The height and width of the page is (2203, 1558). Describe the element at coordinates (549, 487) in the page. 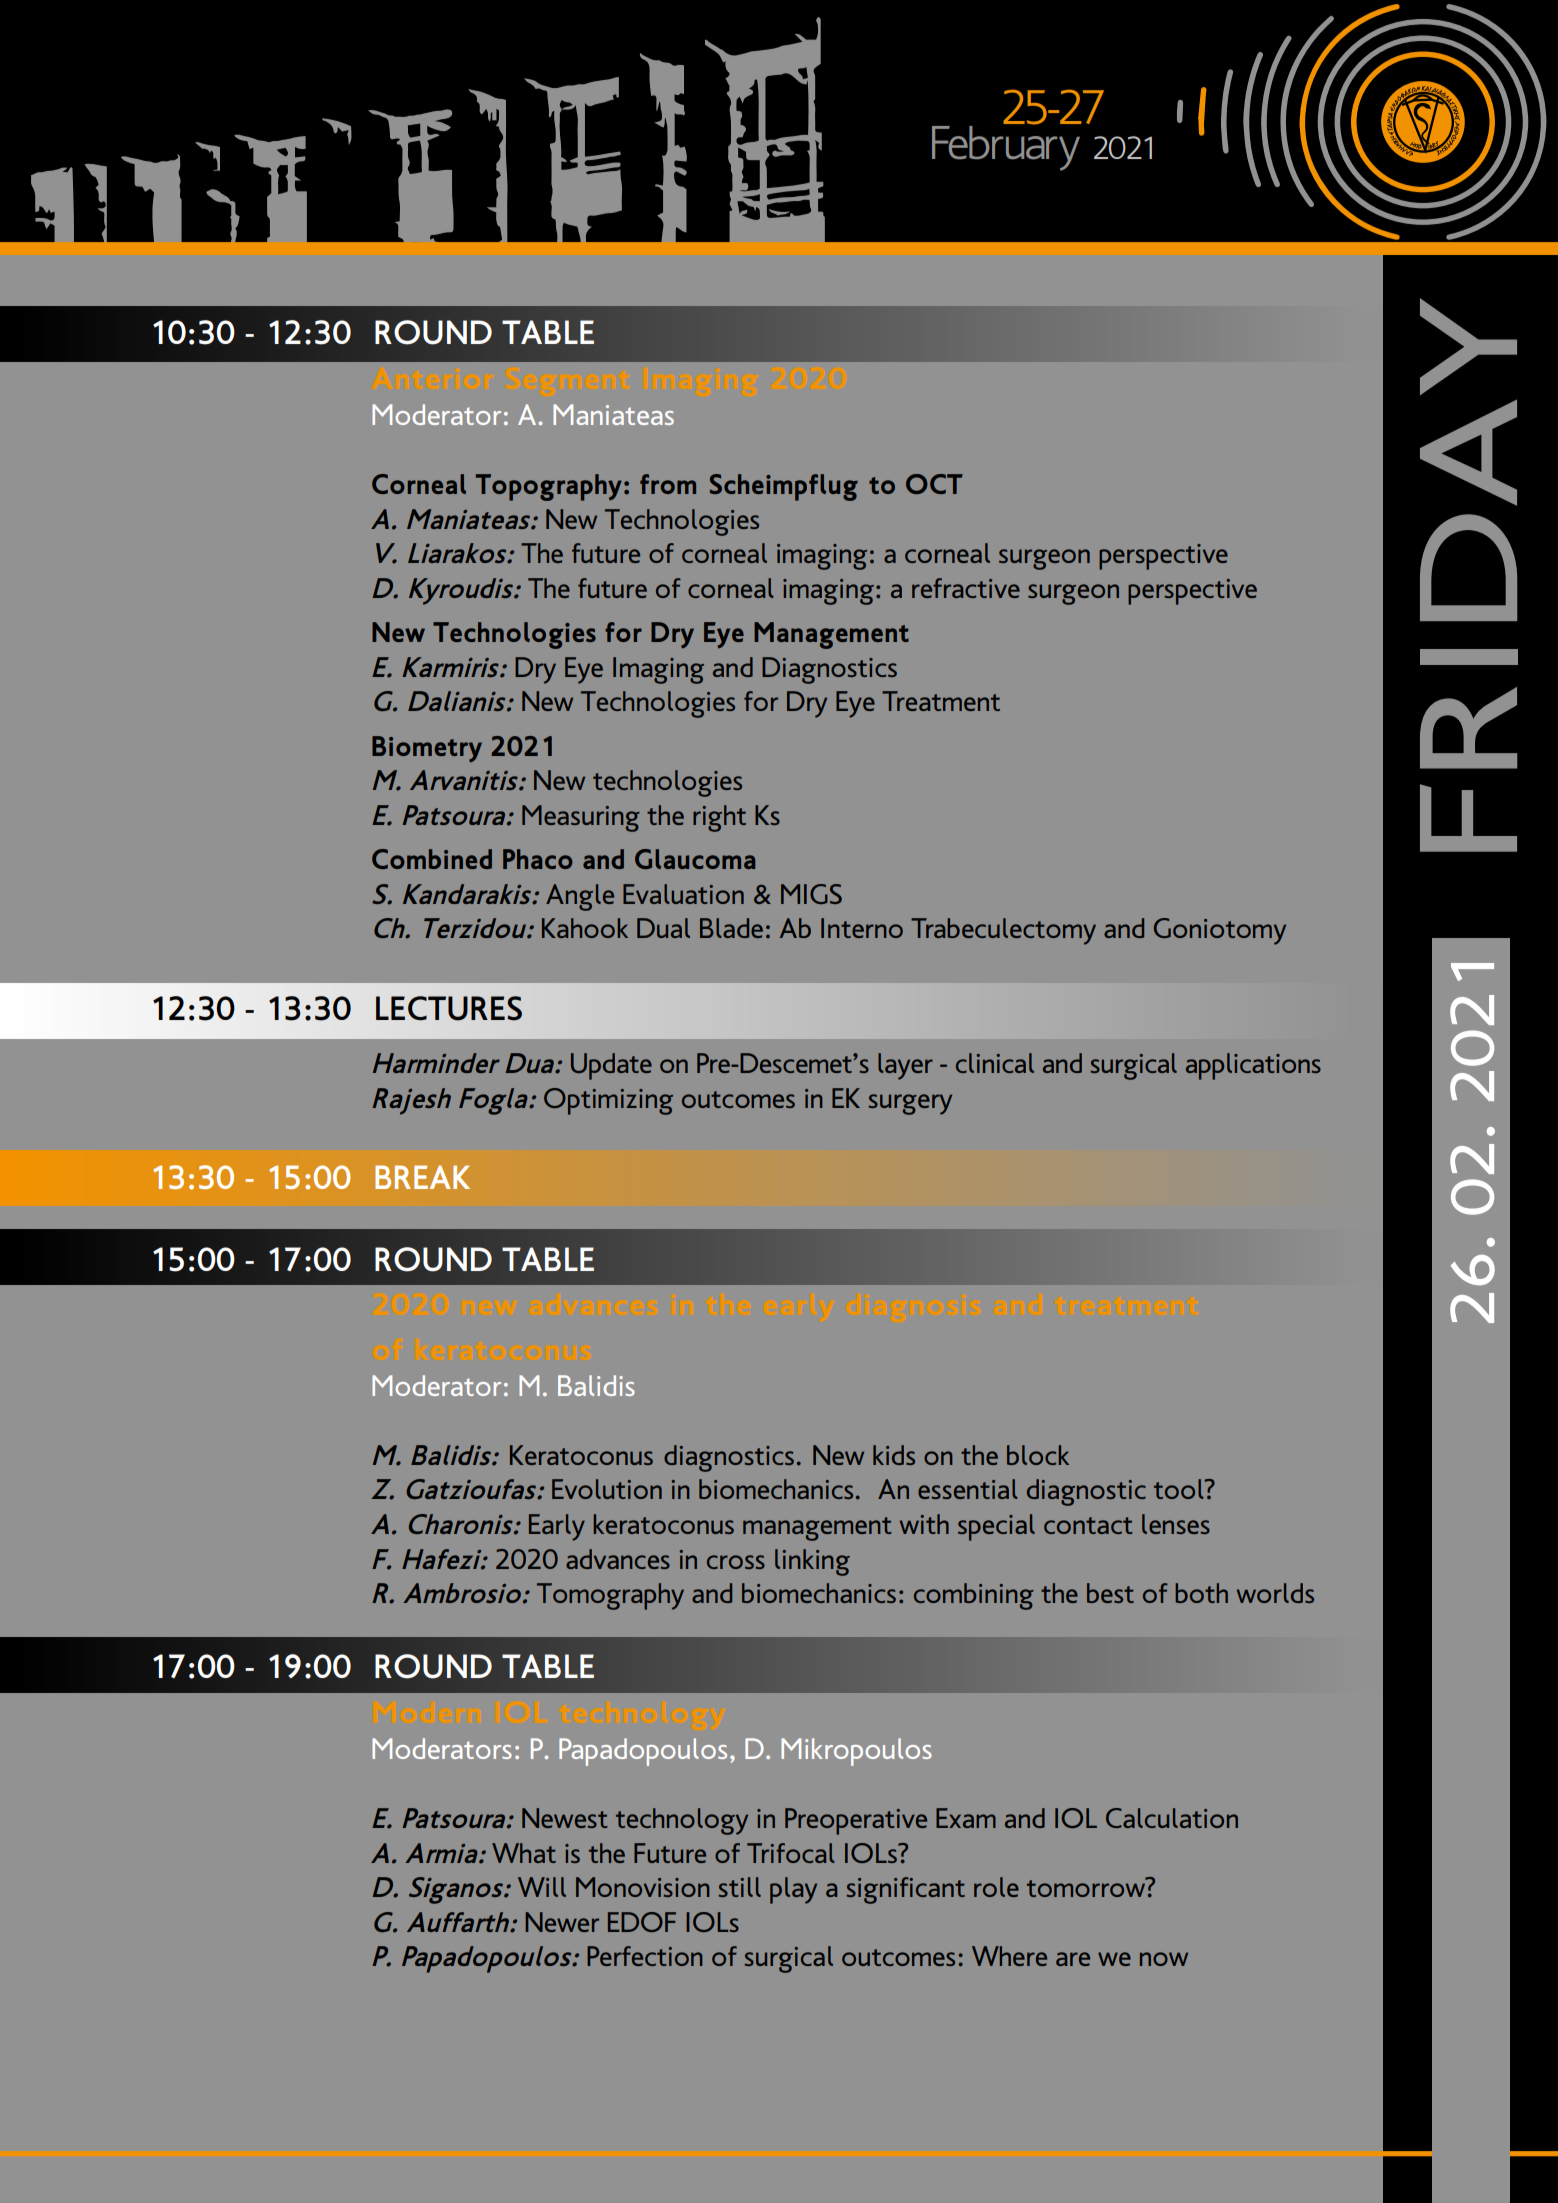

I see `Topography` at that location.
